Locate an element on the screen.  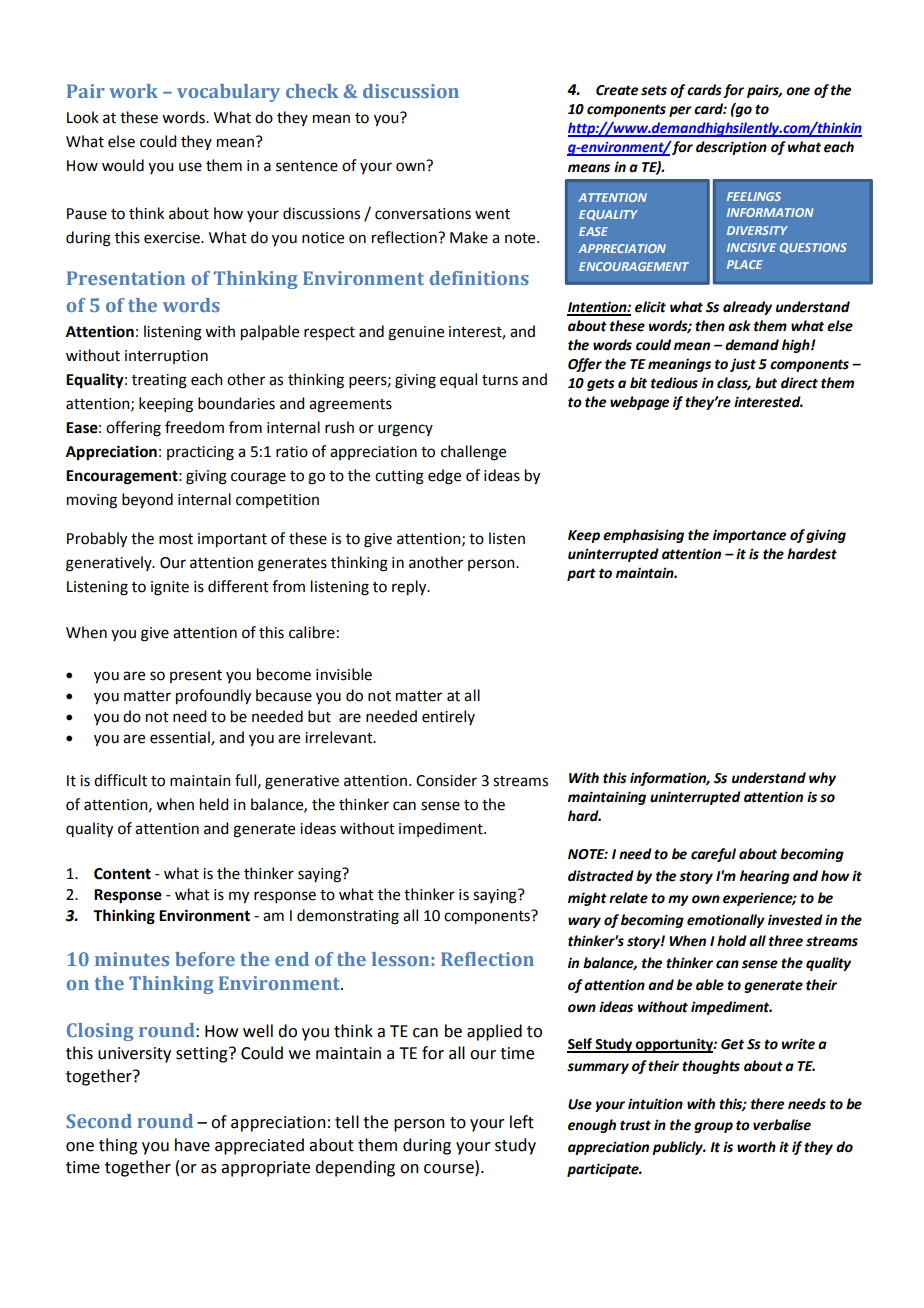
conversations is located at coordinates (423, 214).
